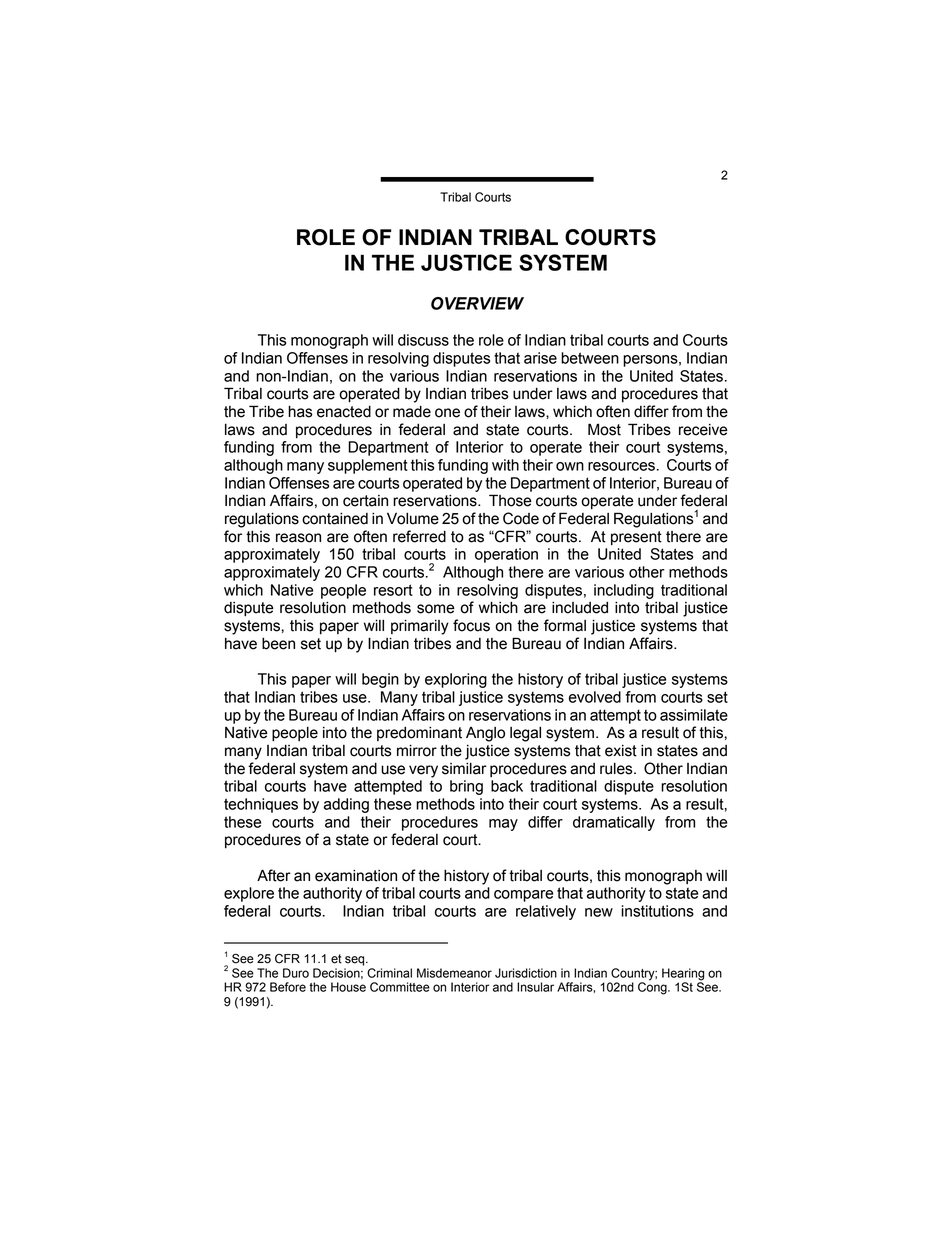 This document has width=952, height=1233. What do you see at coordinates (477, 303) in the document?
I see `OVERVIEW` at bounding box center [477, 303].
